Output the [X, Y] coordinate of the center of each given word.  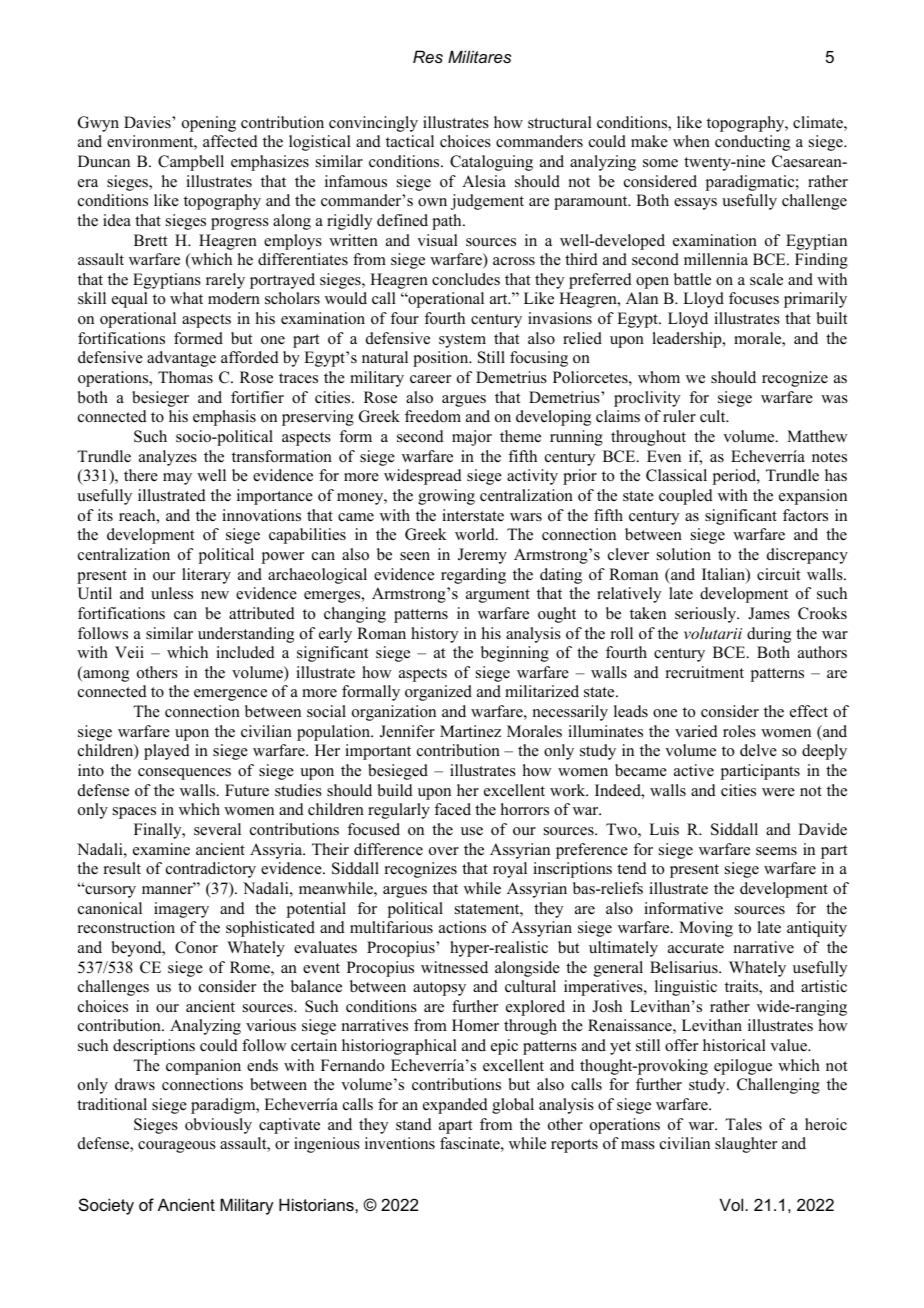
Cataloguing [491, 163]
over [444, 851]
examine [161, 849]
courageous [177, 1147]
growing [446, 497]
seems [776, 851]
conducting [752, 143]
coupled [686, 497]
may [177, 479]
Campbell [191, 163]
